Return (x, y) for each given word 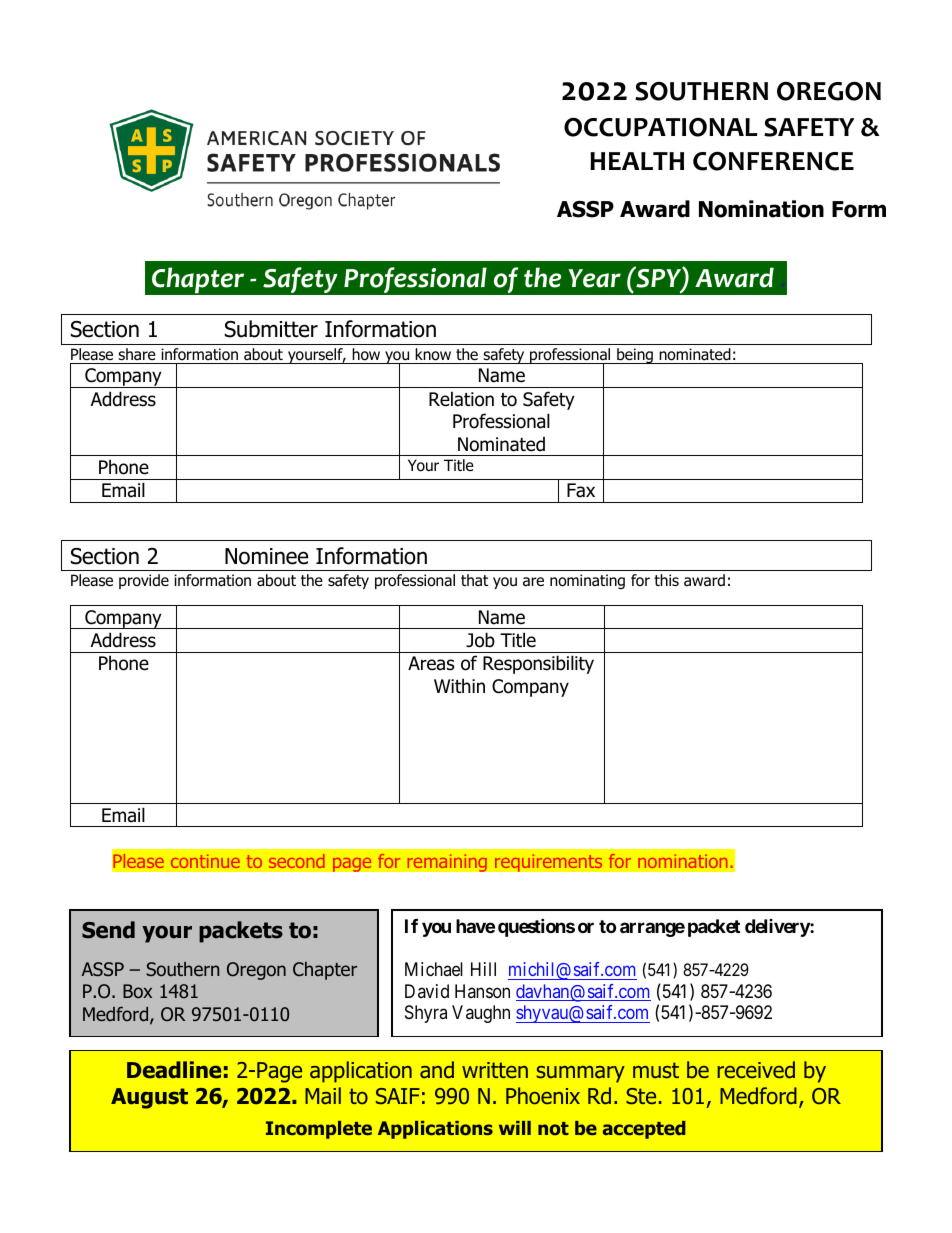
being (635, 356)
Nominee (266, 556)
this (666, 580)
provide (144, 581)
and (437, 1070)
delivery (778, 928)
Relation (461, 399)
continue (205, 861)
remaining (447, 863)
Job (480, 640)
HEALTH (637, 161)
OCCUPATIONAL (660, 127)
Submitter (271, 329)
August (149, 1098)
